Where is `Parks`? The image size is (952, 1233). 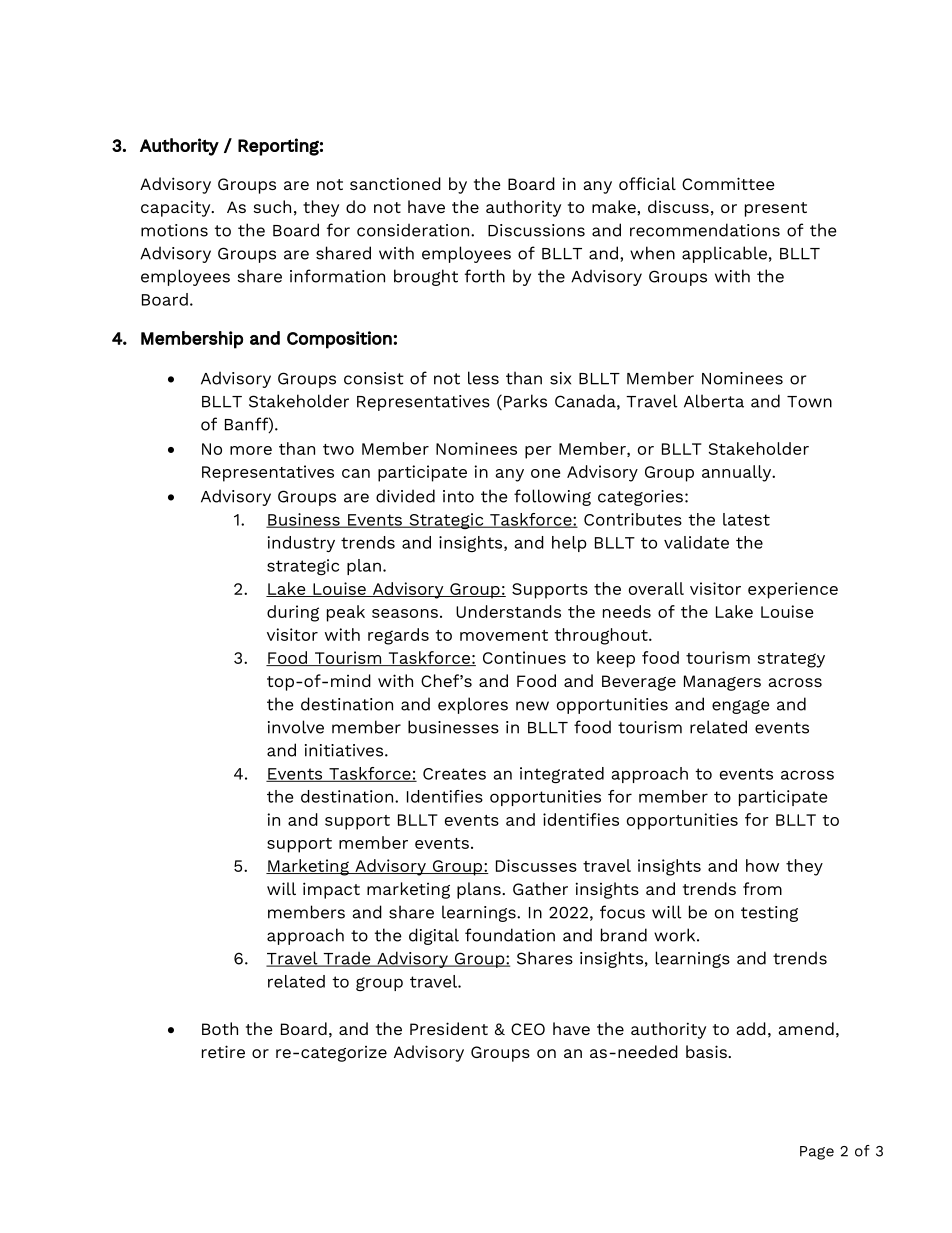
Parks is located at coordinates (525, 401).
